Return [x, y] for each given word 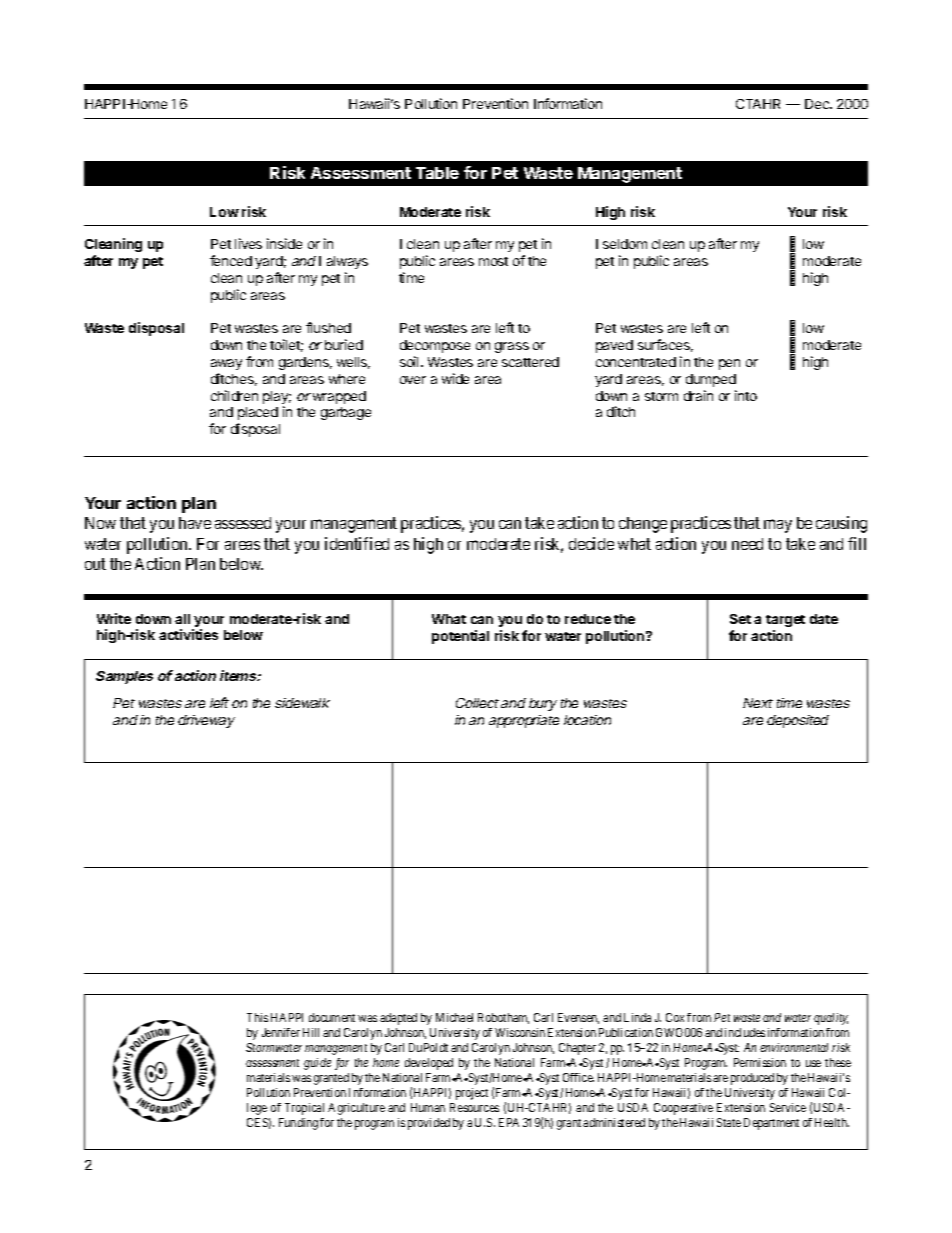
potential [460, 637]
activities [188, 634]
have [195, 523]
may [778, 526]
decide [591, 543]
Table [437, 173]
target [785, 621]
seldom [625, 244]
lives [248, 243]
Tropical [304, 1109]
